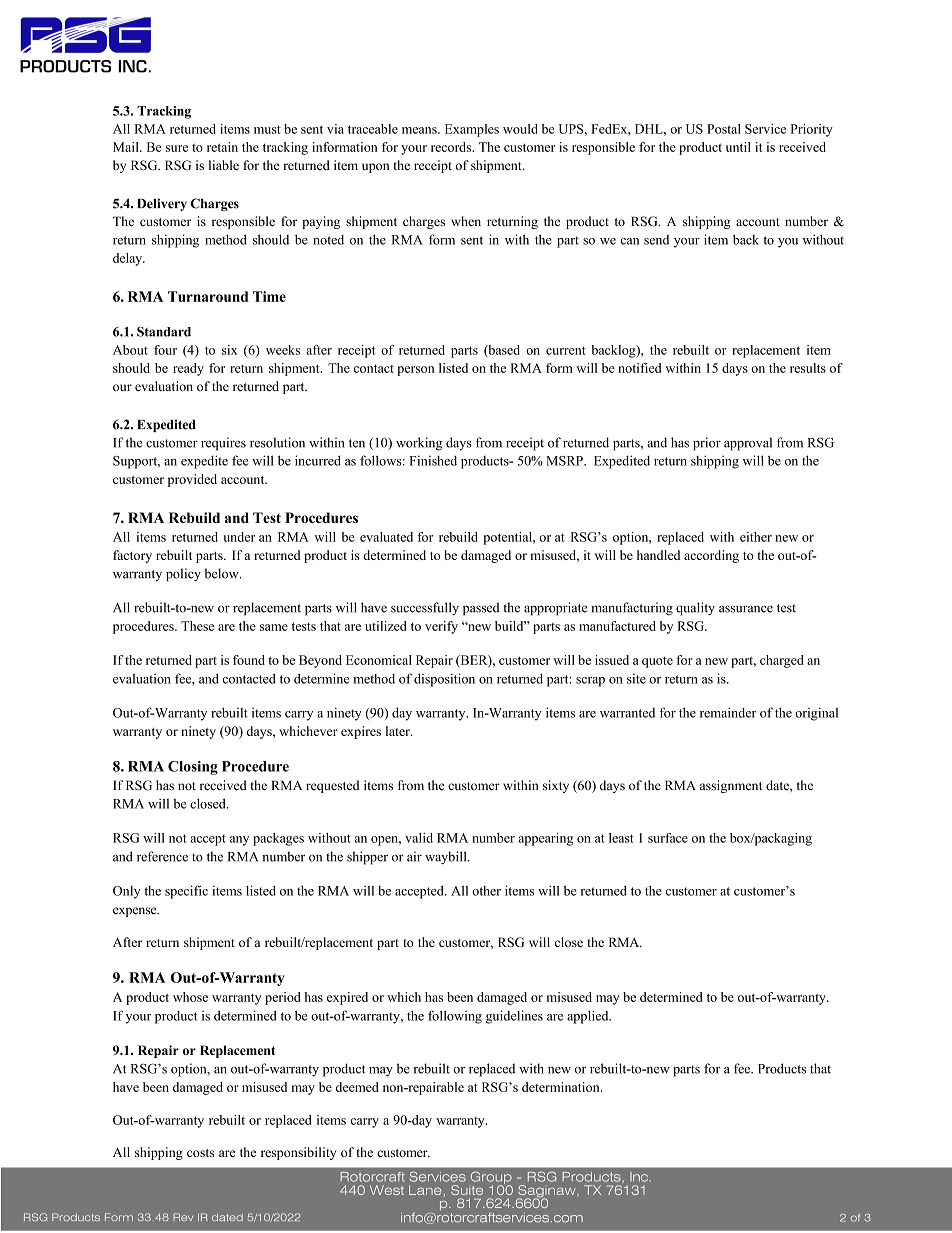 This screenshot has width=952, height=1233. I want to click on Suite, so click(467, 1190).
